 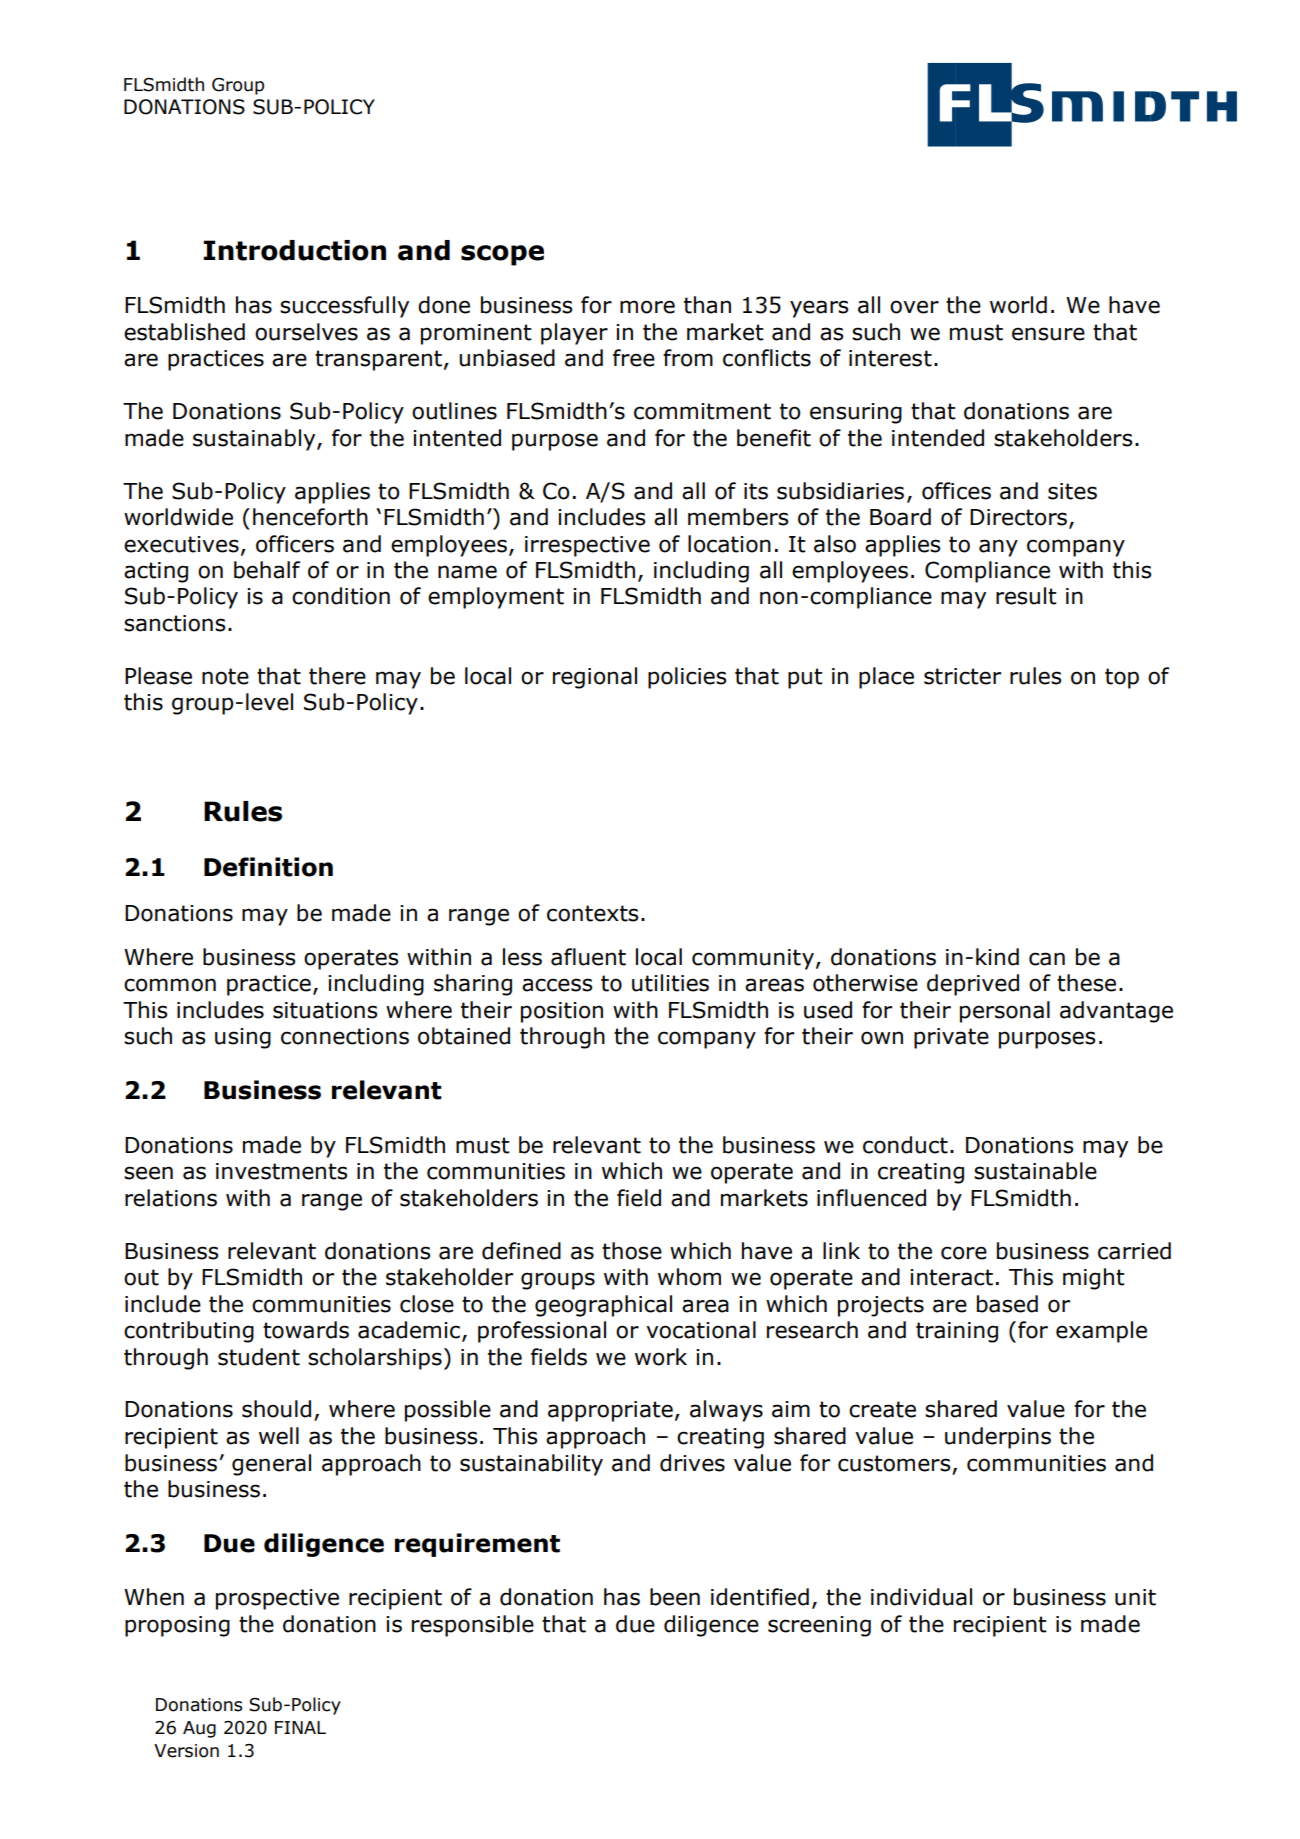 I want to click on more, so click(x=647, y=307).
